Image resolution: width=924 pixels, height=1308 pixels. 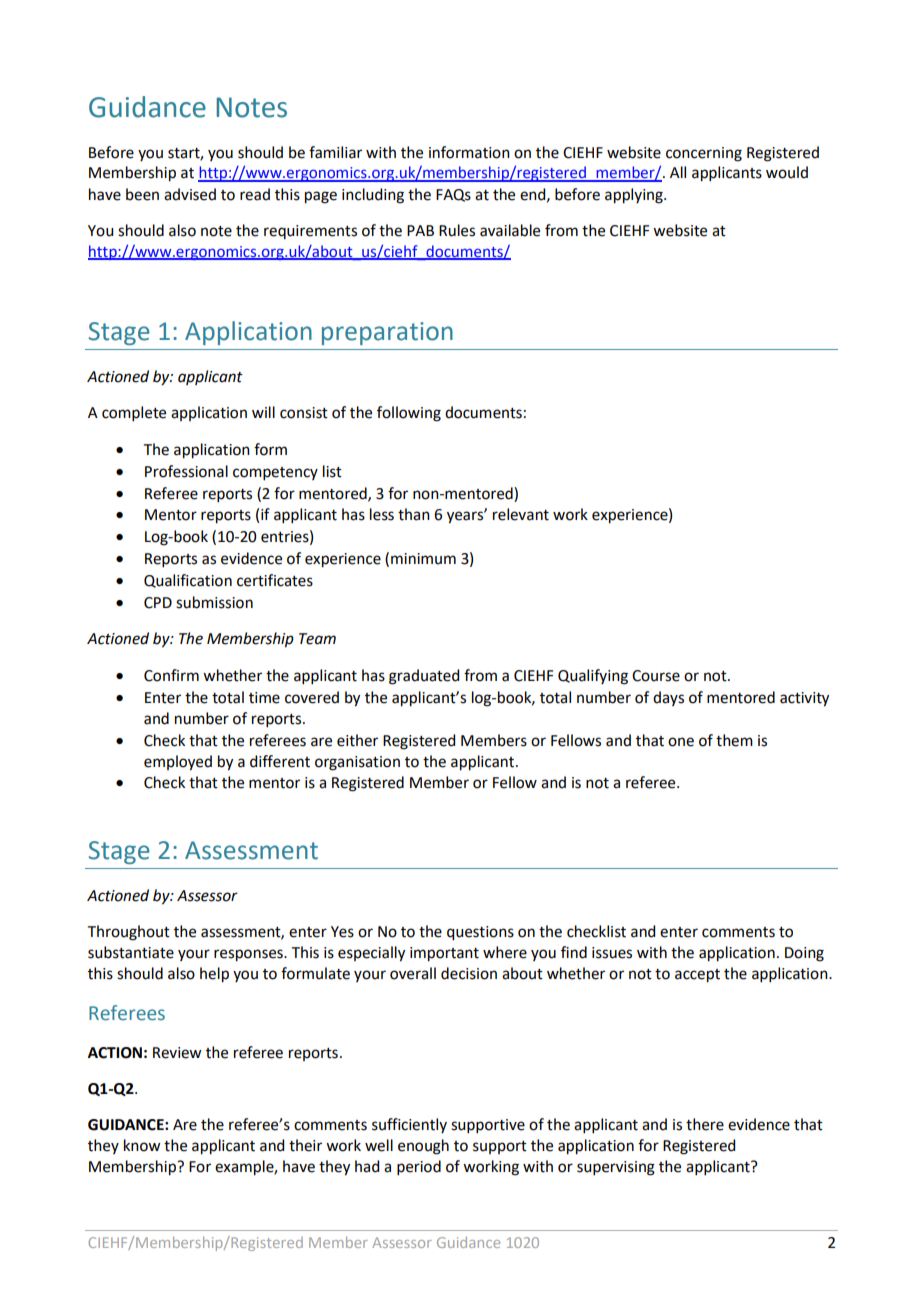 What do you see at coordinates (190, 194) in the page?
I see `advised` at bounding box center [190, 194].
